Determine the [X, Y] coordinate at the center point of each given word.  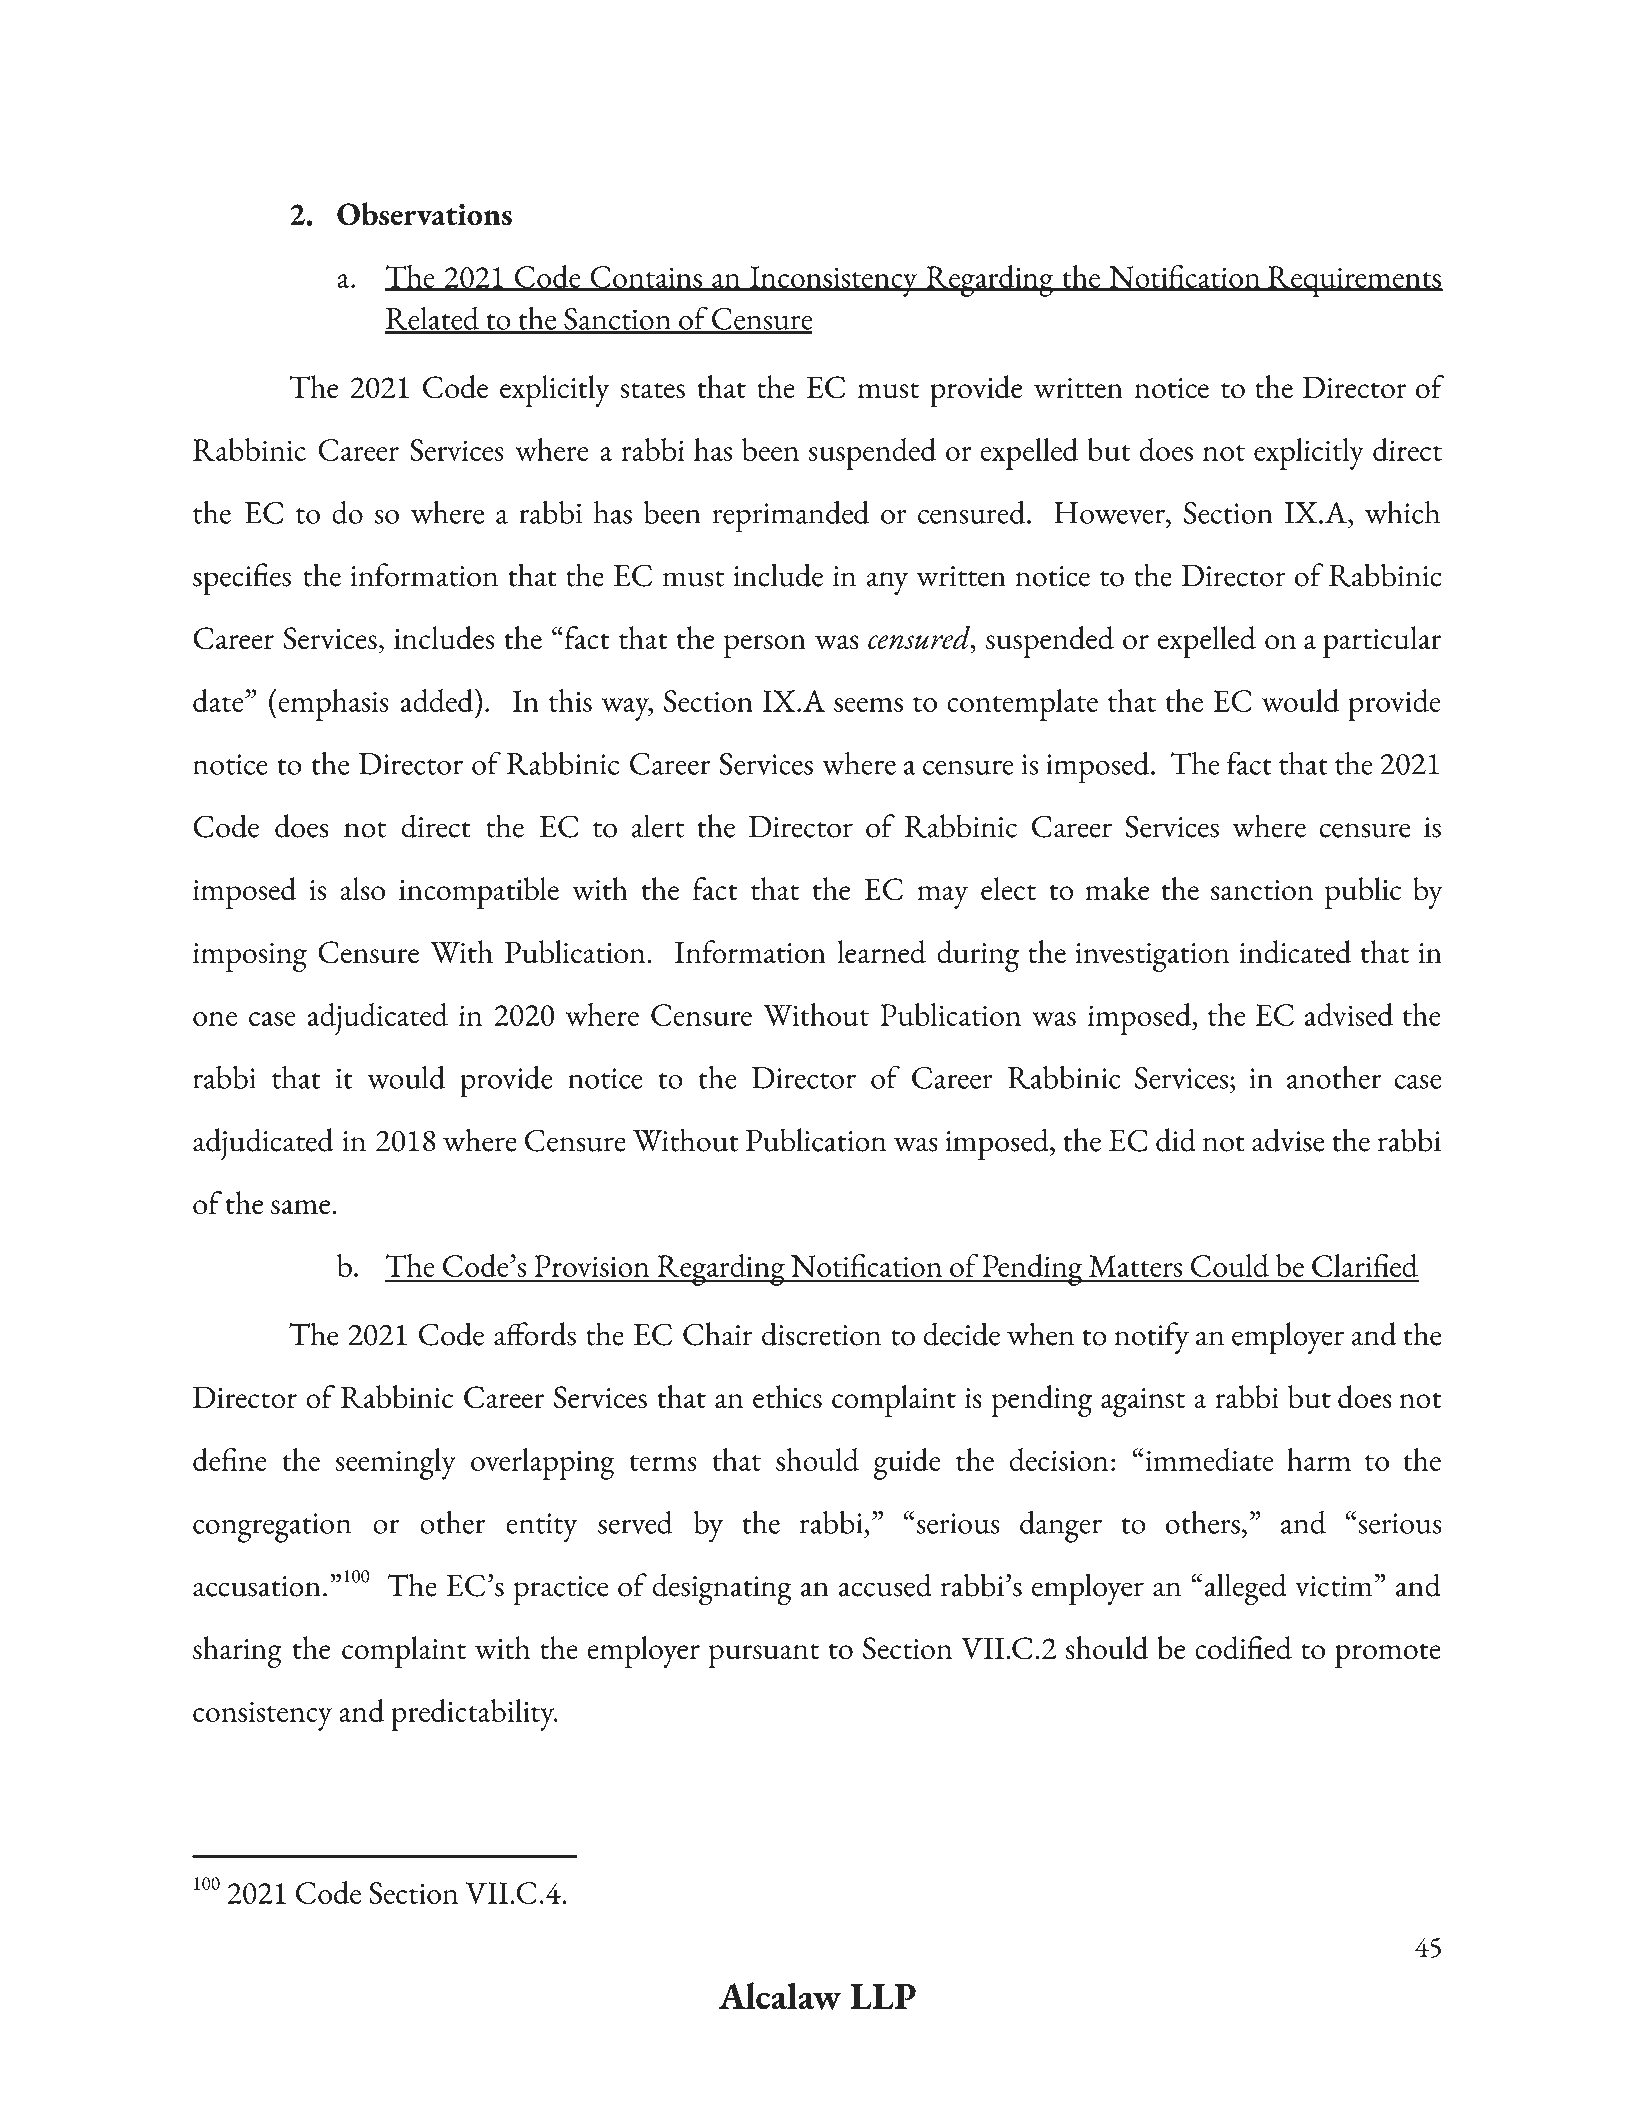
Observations [424, 214]
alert [657, 826]
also [362, 889]
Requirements [1354, 281]
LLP [883, 1996]
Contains [646, 278]
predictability [474, 1715]
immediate [1208, 1459]
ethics [787, 1397]
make [1117, 889]
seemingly [396, 1464]
